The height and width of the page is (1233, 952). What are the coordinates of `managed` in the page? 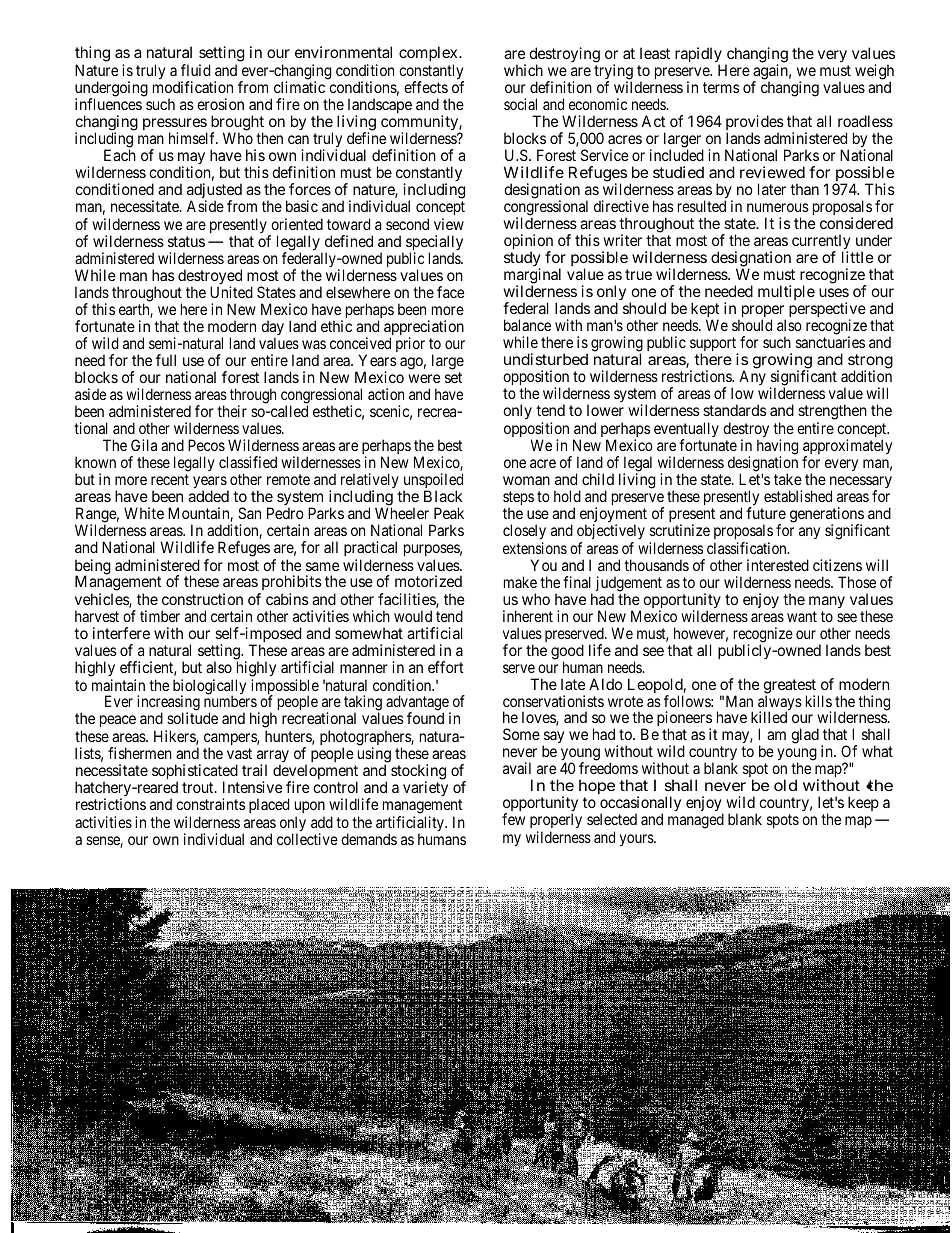 It's located at (696, 821).
